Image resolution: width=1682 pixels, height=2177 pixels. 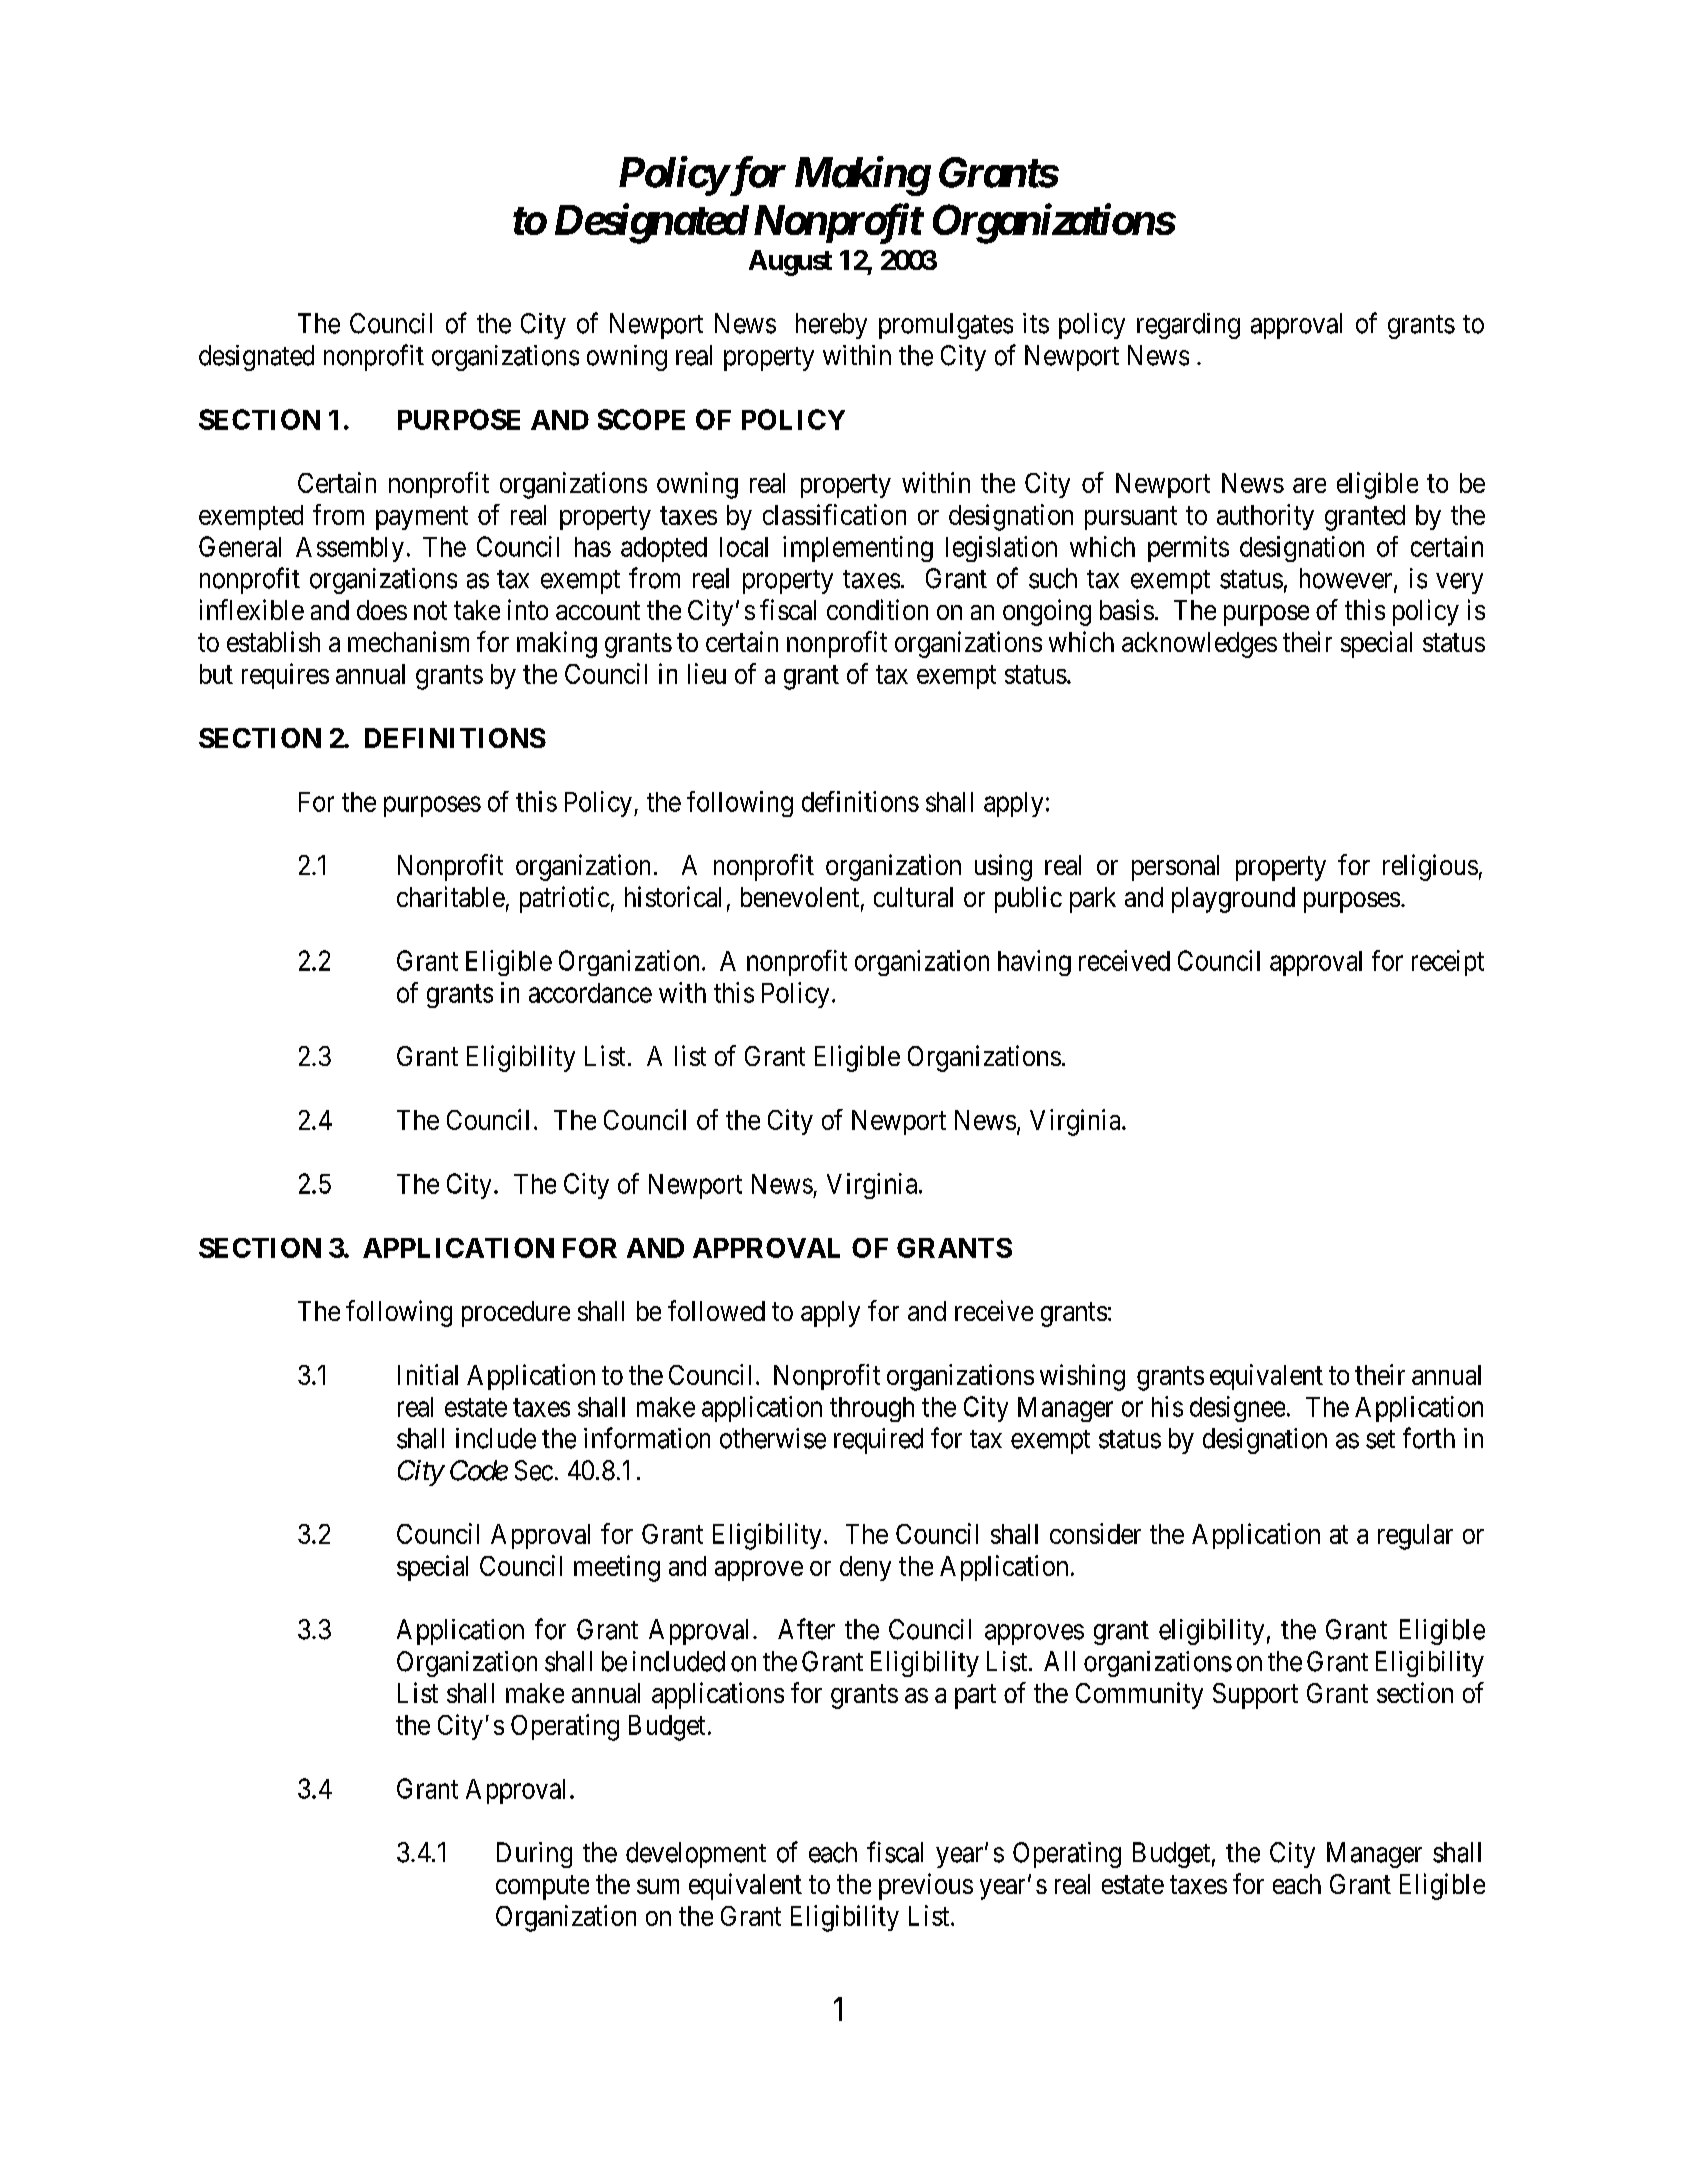 I want to click on receipt, so click(x=1448, y=963).
